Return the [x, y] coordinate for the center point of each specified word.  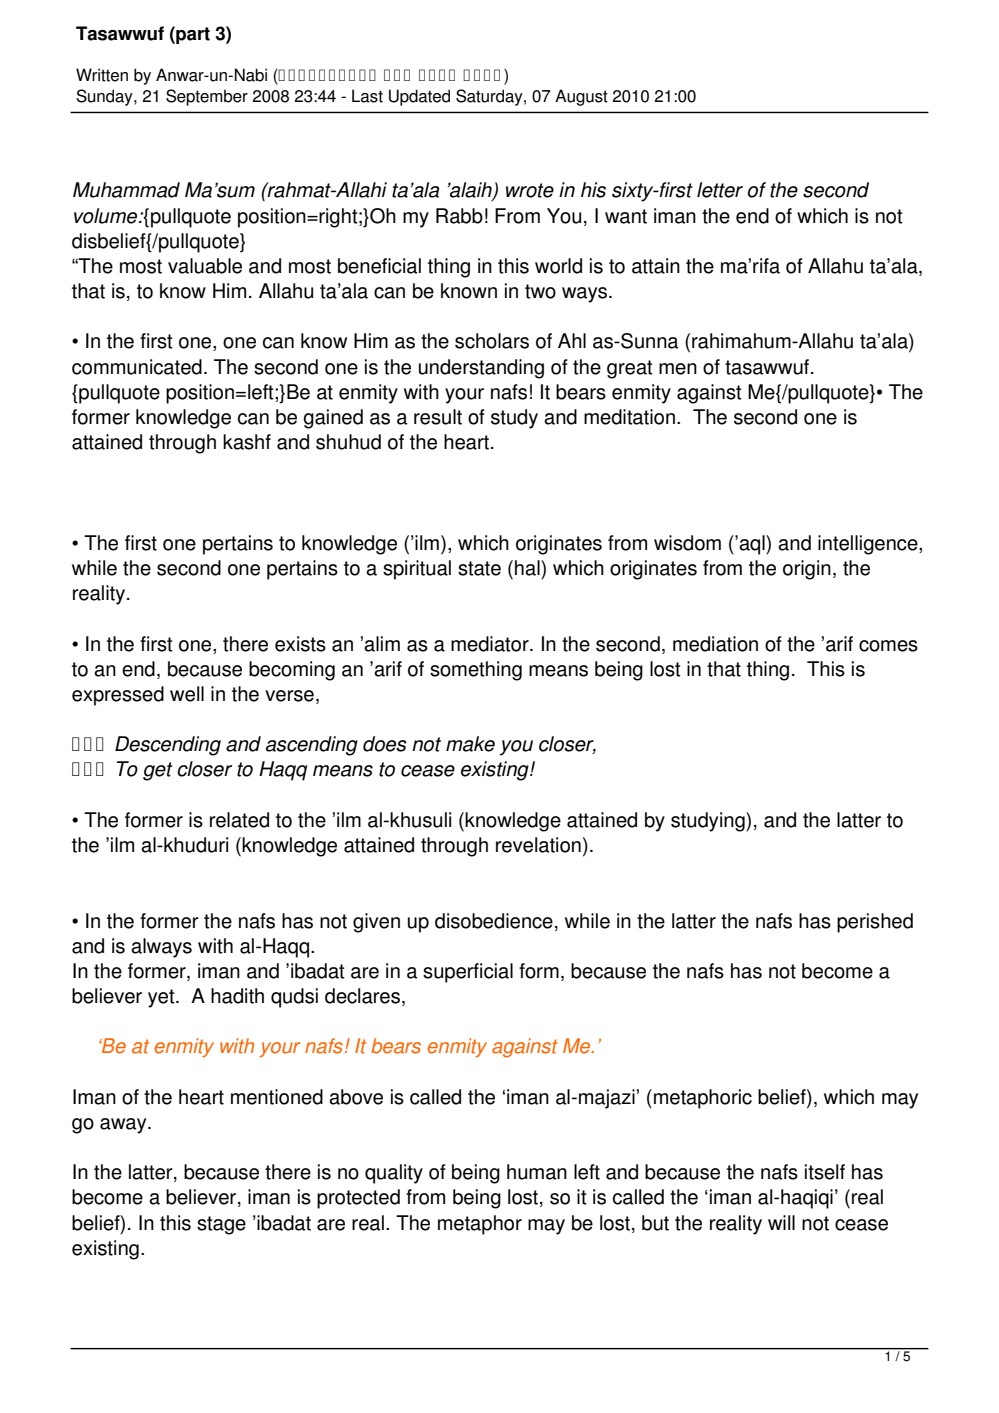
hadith [237, 996]
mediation [715, 644]
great [630, 369]
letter [720, 190]
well [187, 694]
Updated [419, 97]
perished [875, 923]
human [537, 1172]
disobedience [494, 921]
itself [825, 1172]
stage [221, 1225]
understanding [481, 369]
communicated [137, 367]
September [207, 97]
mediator [491, 644]
